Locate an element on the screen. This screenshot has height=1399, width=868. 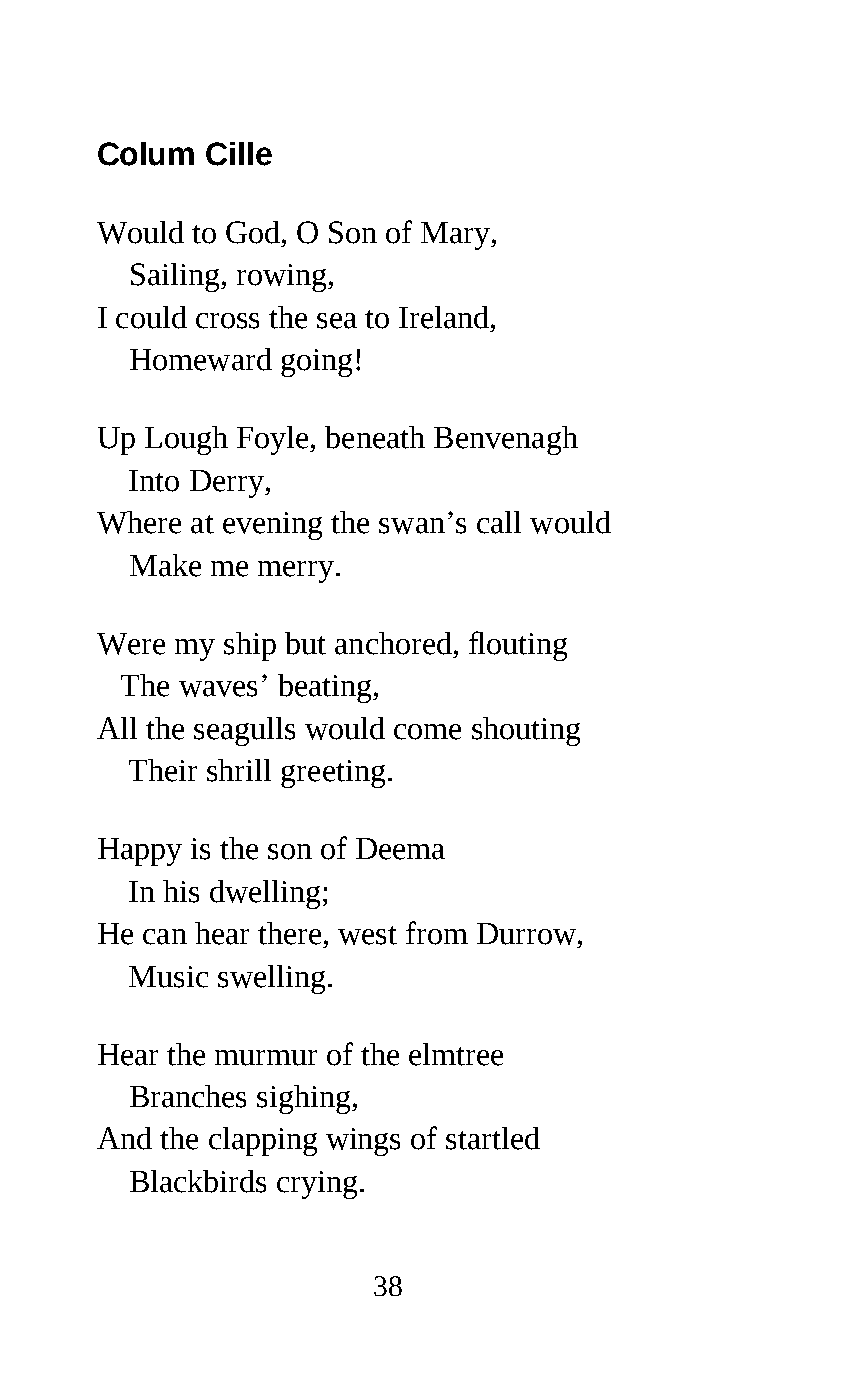
Blackbirds is located at coordinates (198, 1181).
